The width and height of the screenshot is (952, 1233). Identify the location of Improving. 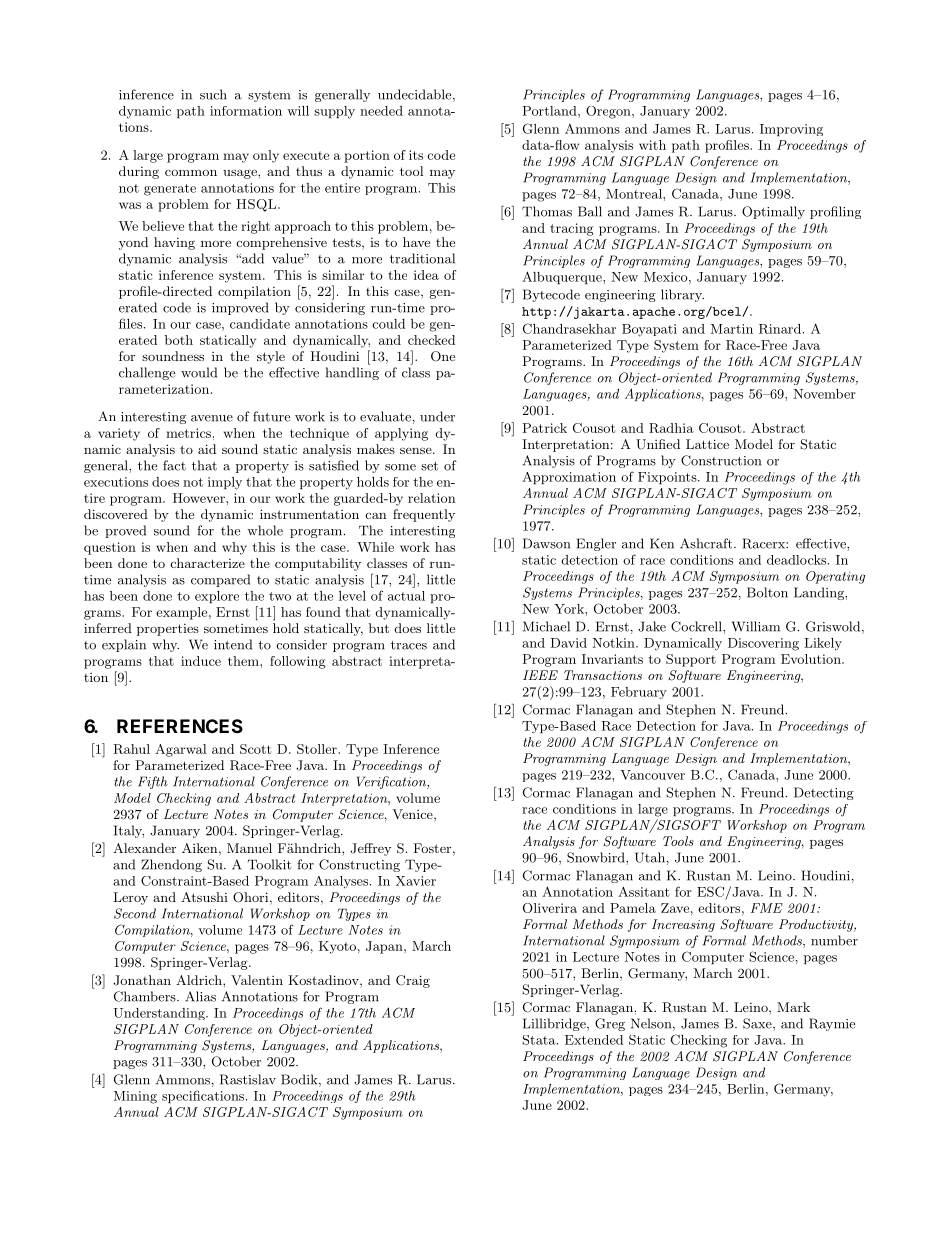
(791, 130).
